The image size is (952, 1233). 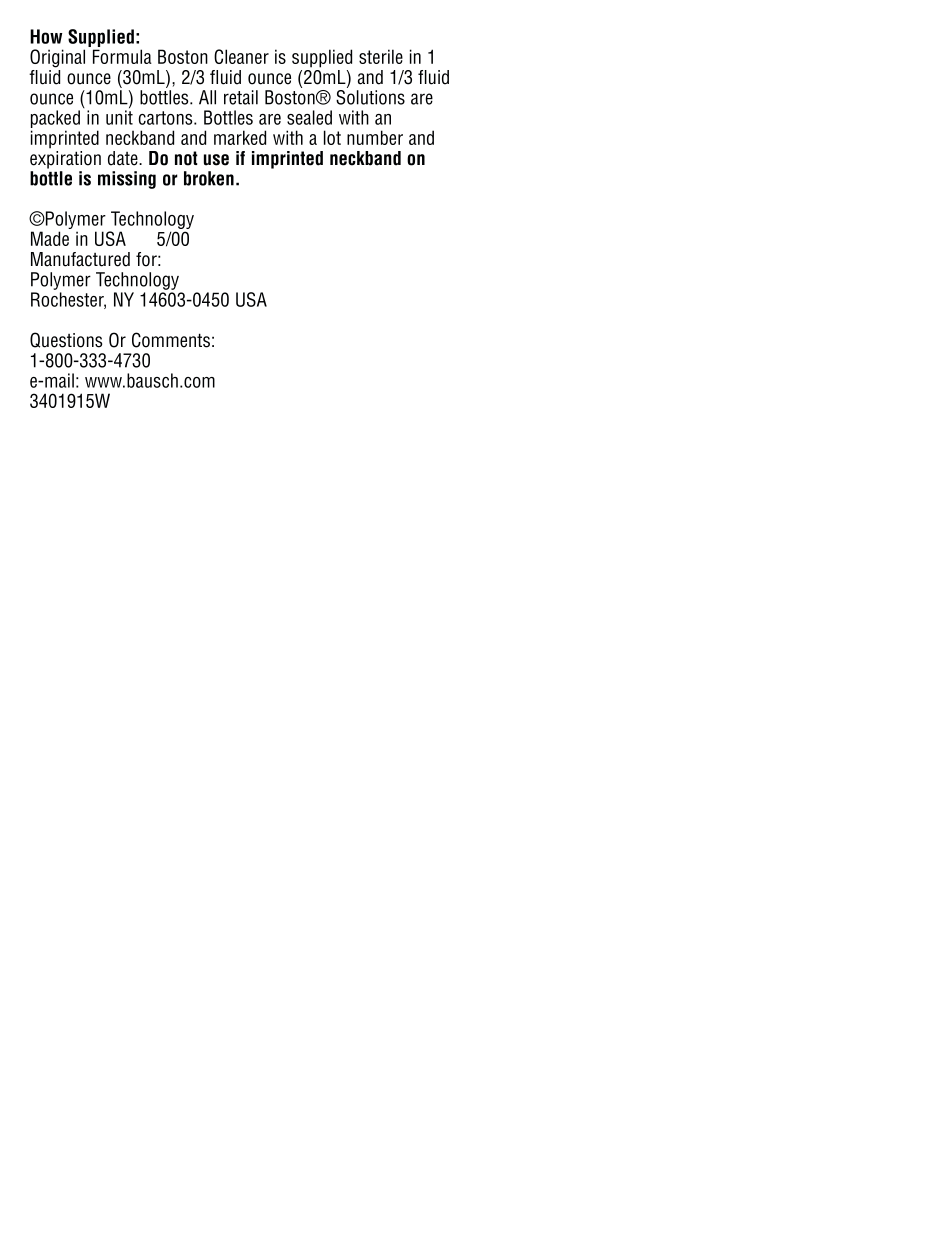 What do you see at coordinates (186, 158) in the image?
I see `not` at bounding box center [186, 158].
